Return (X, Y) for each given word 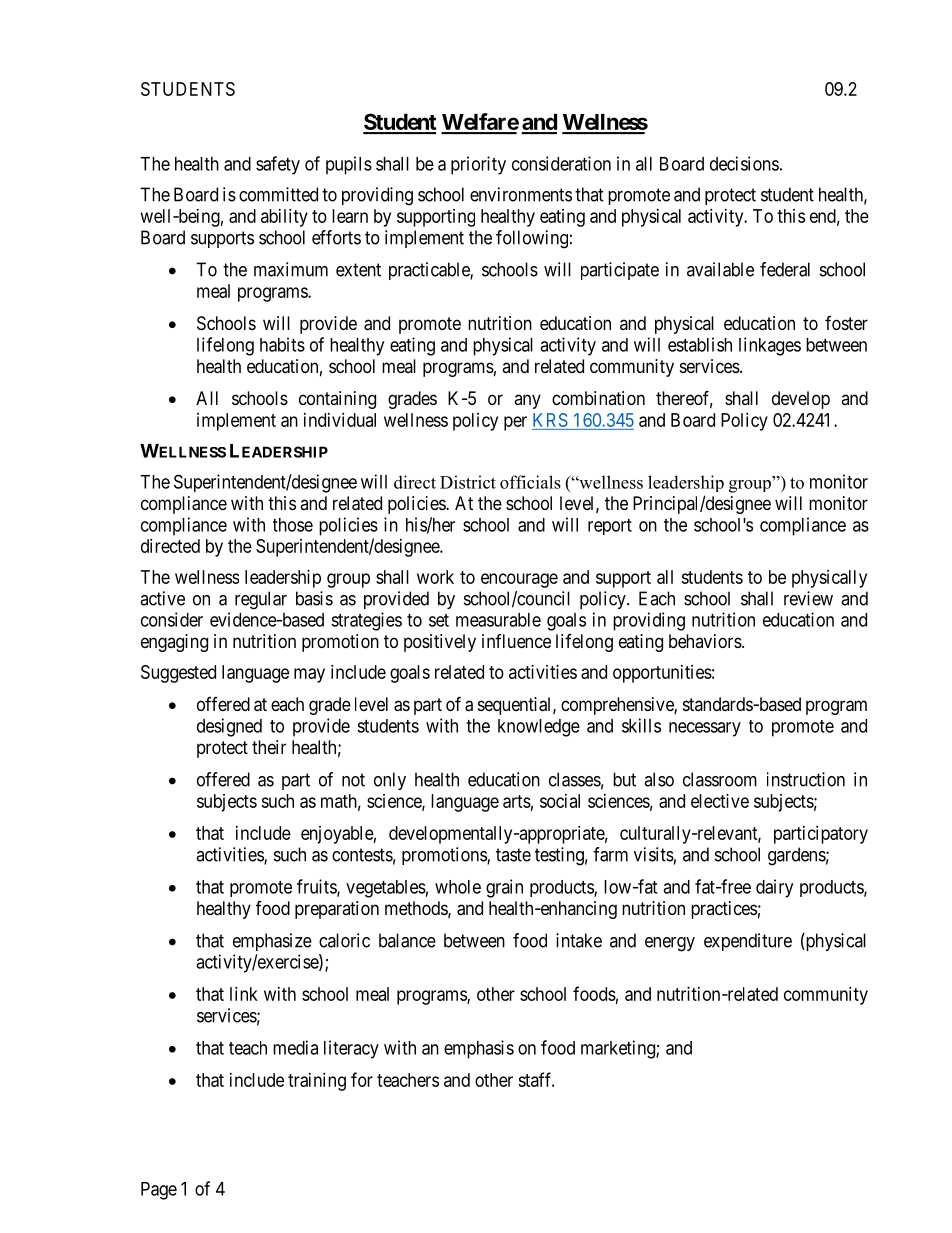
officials (530, 482)
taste (513, 855)
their (269, 747)
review (808, 598)
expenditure (748, 942)
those (293, 525)
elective (720, 801)
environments (521, 194)
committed (278, 194)
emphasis (479, 1049)
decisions (744, 163)
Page (159, 1191)
